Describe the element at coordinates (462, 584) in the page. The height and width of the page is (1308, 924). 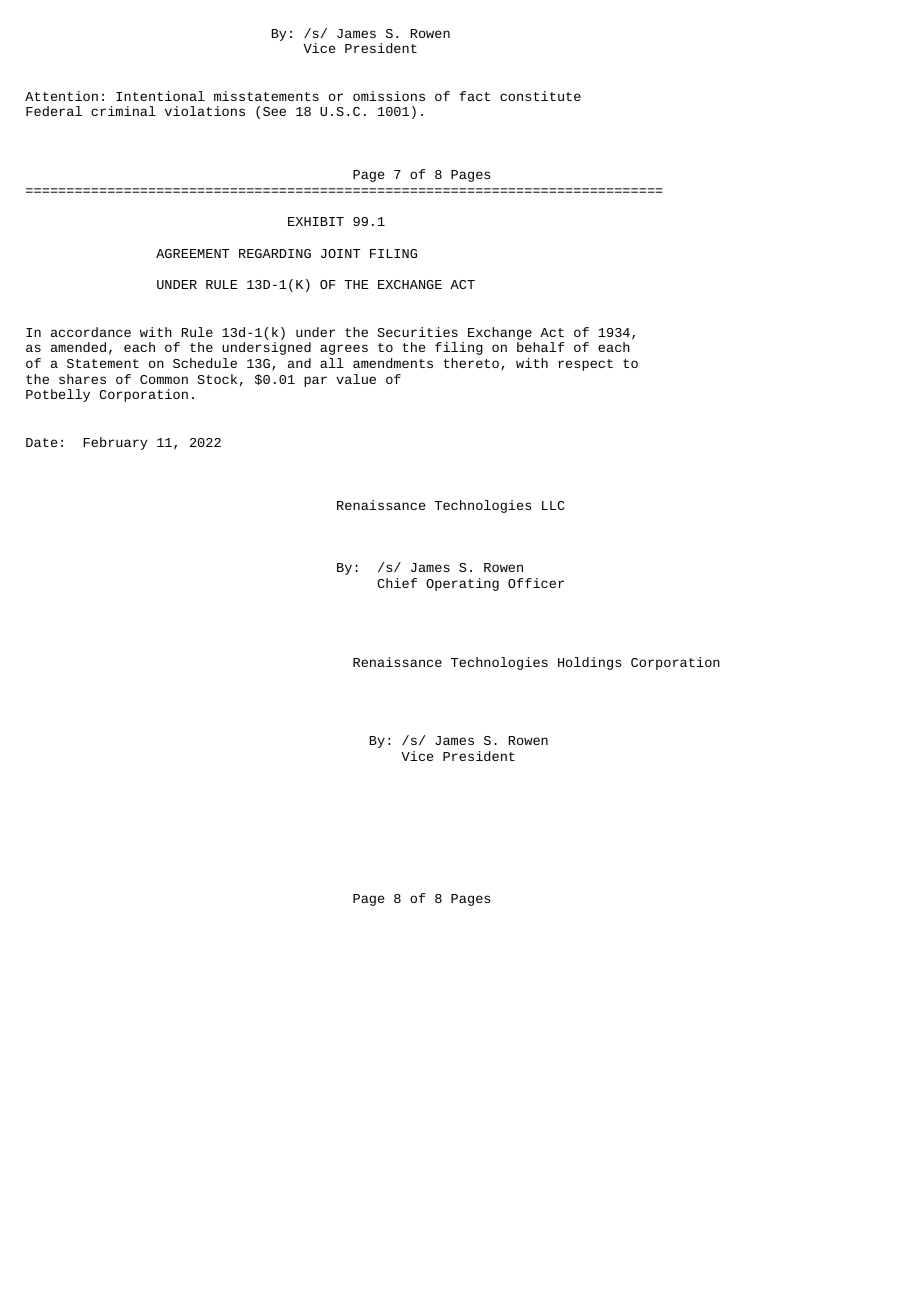
I see `Operating` at that location.
